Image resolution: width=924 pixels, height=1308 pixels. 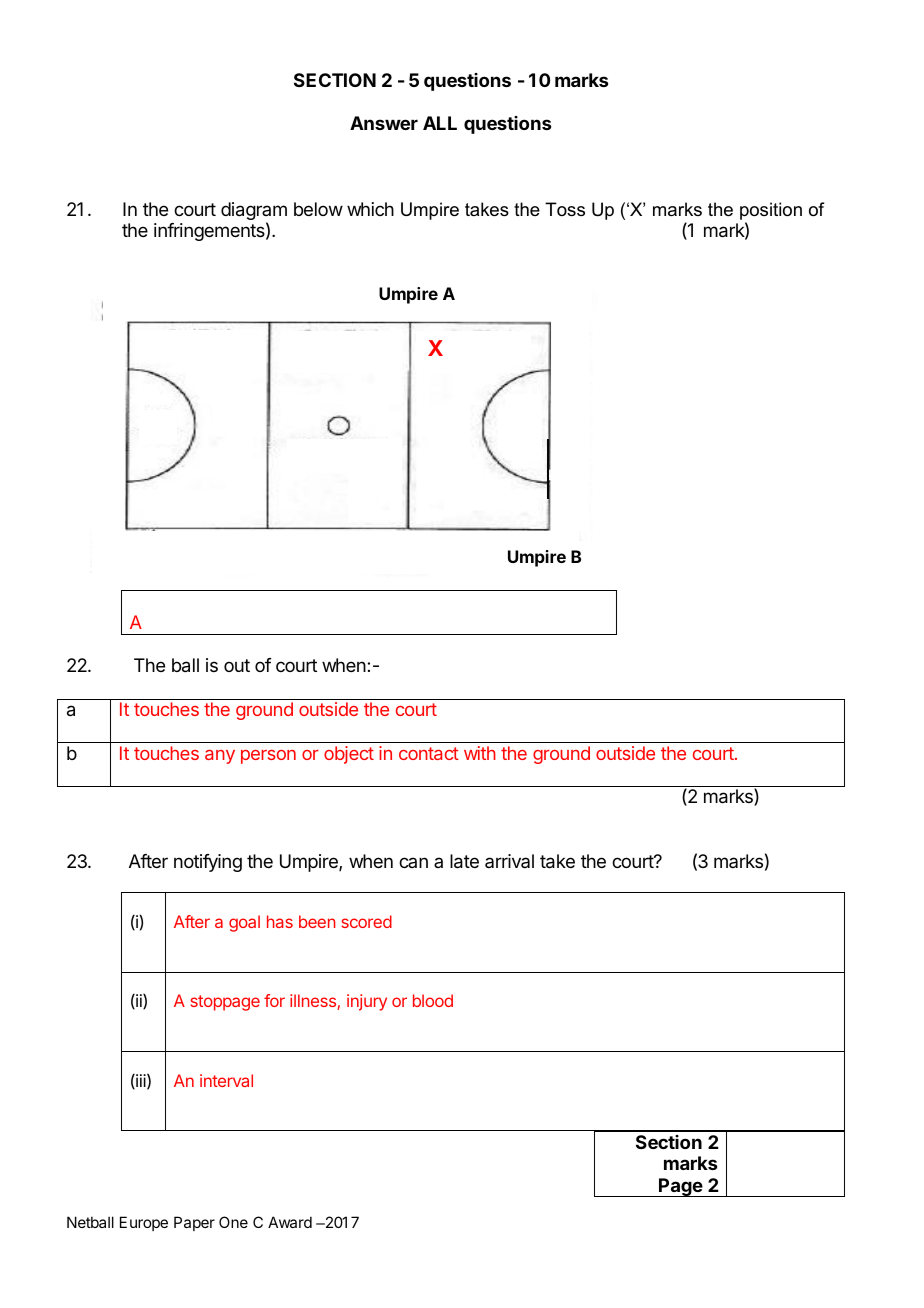 I want to click on Toss, so click(x=565, y=209).
